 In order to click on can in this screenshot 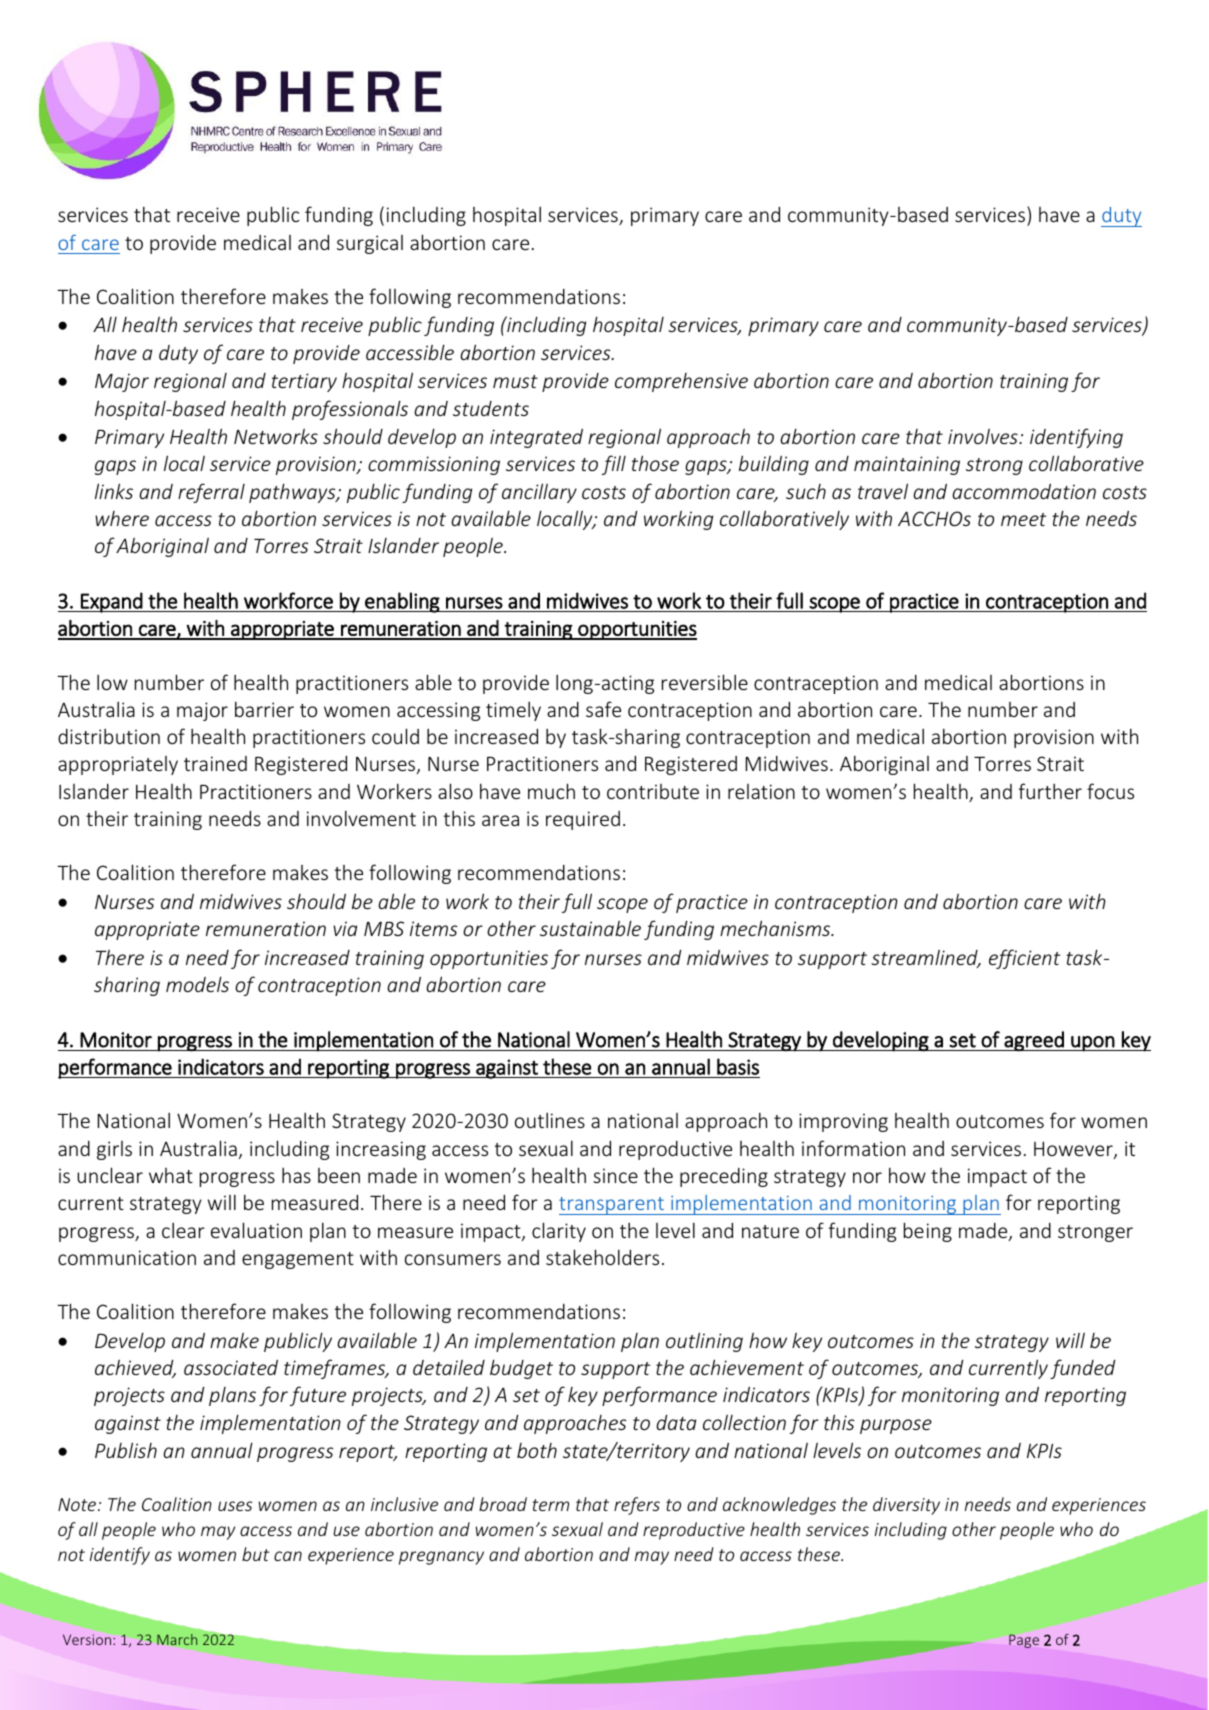, I will do `click(288, 1556)`.
